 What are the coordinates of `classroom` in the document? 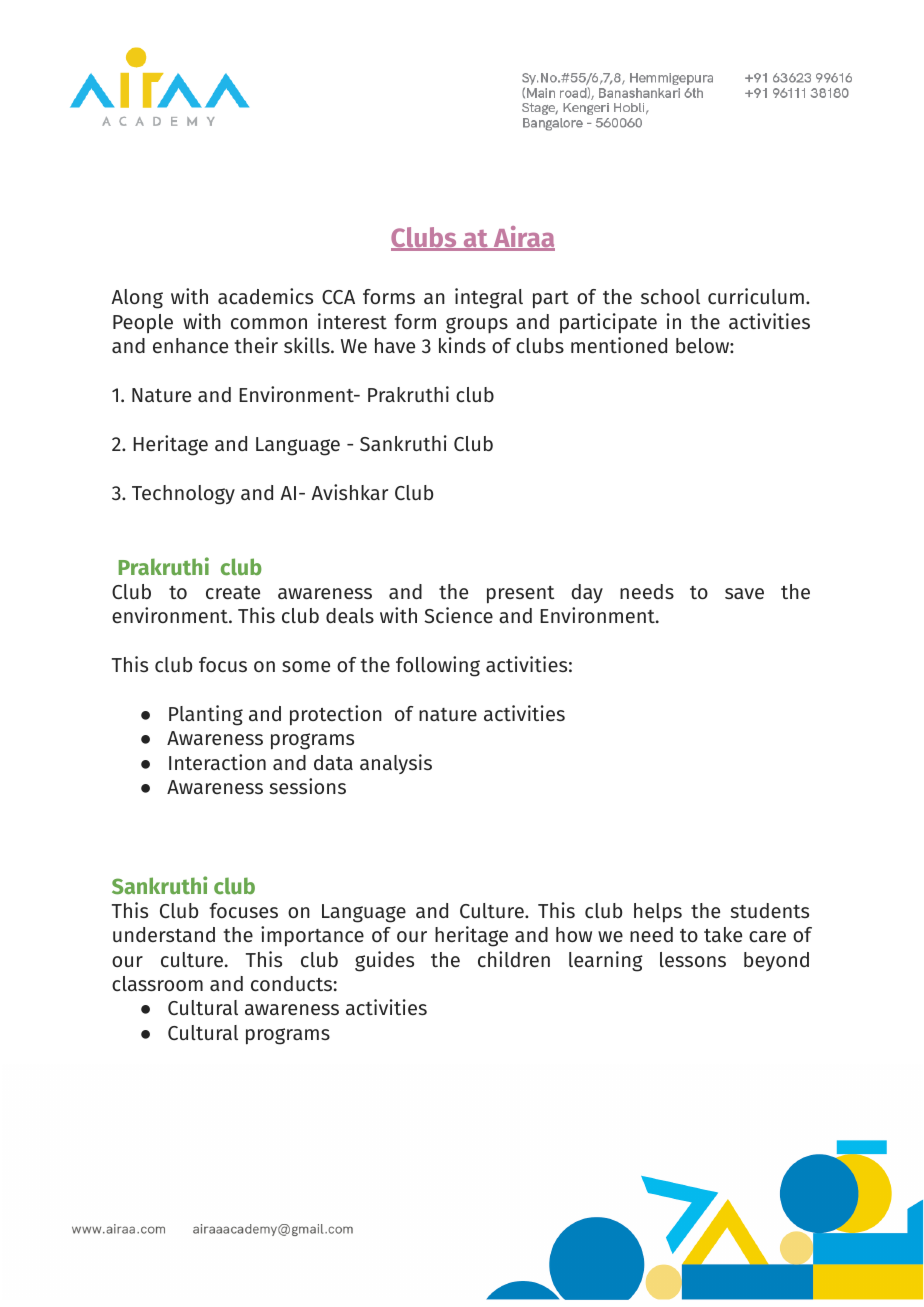 It's located at (157, 983).
